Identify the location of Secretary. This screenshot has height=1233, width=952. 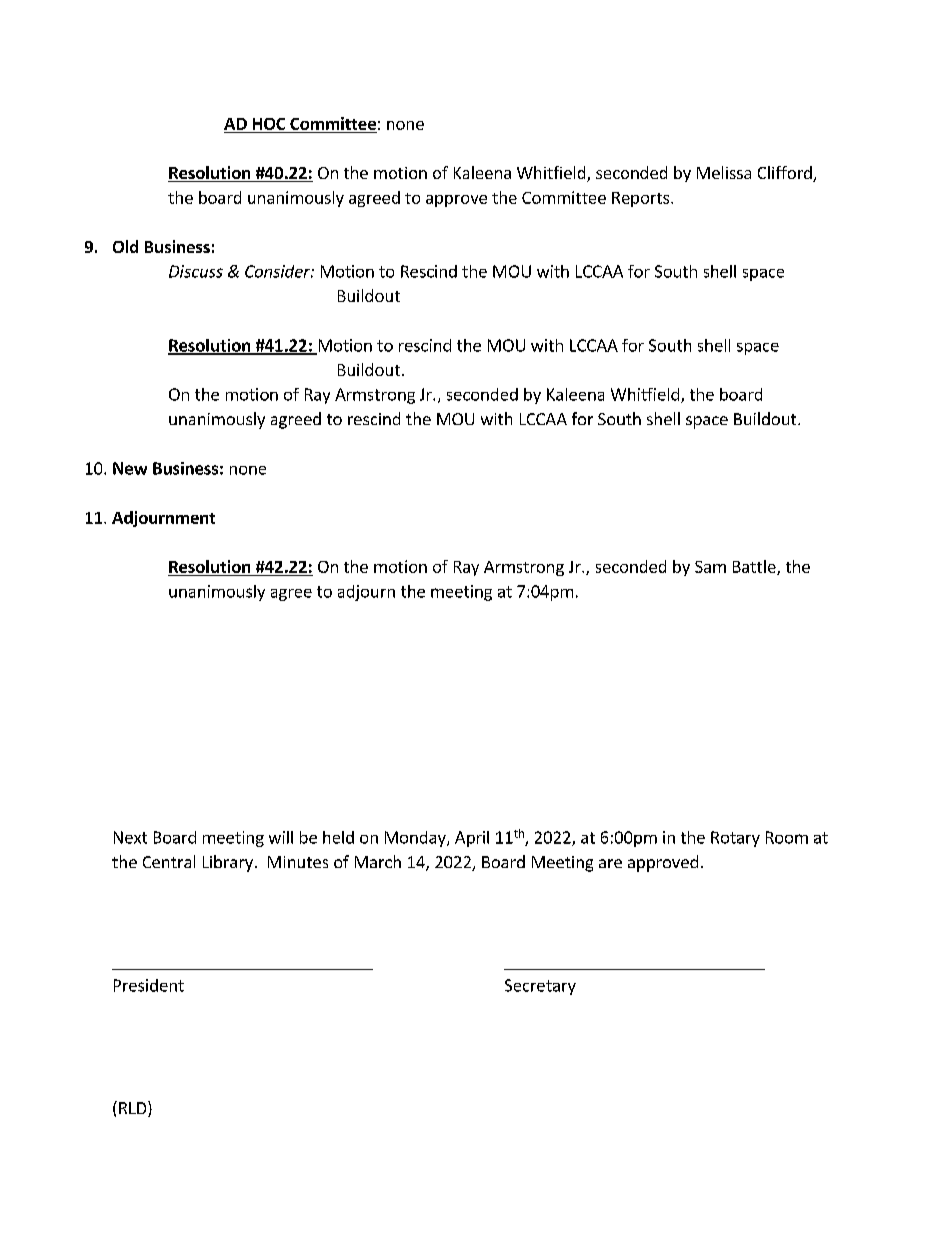
(540, 987).
